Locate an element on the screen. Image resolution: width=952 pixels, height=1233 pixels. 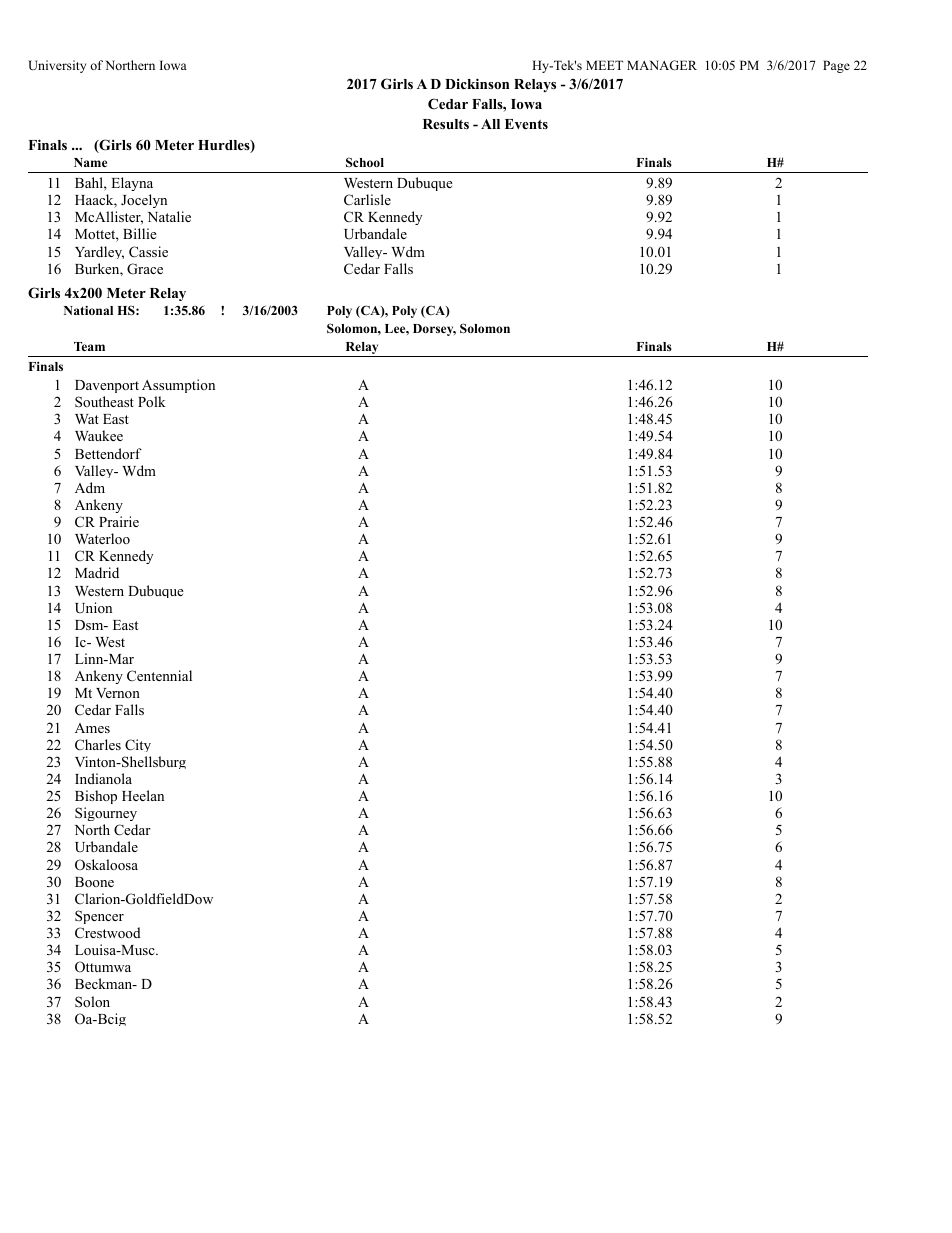
Assumption is located at coordinates (178, 386).
